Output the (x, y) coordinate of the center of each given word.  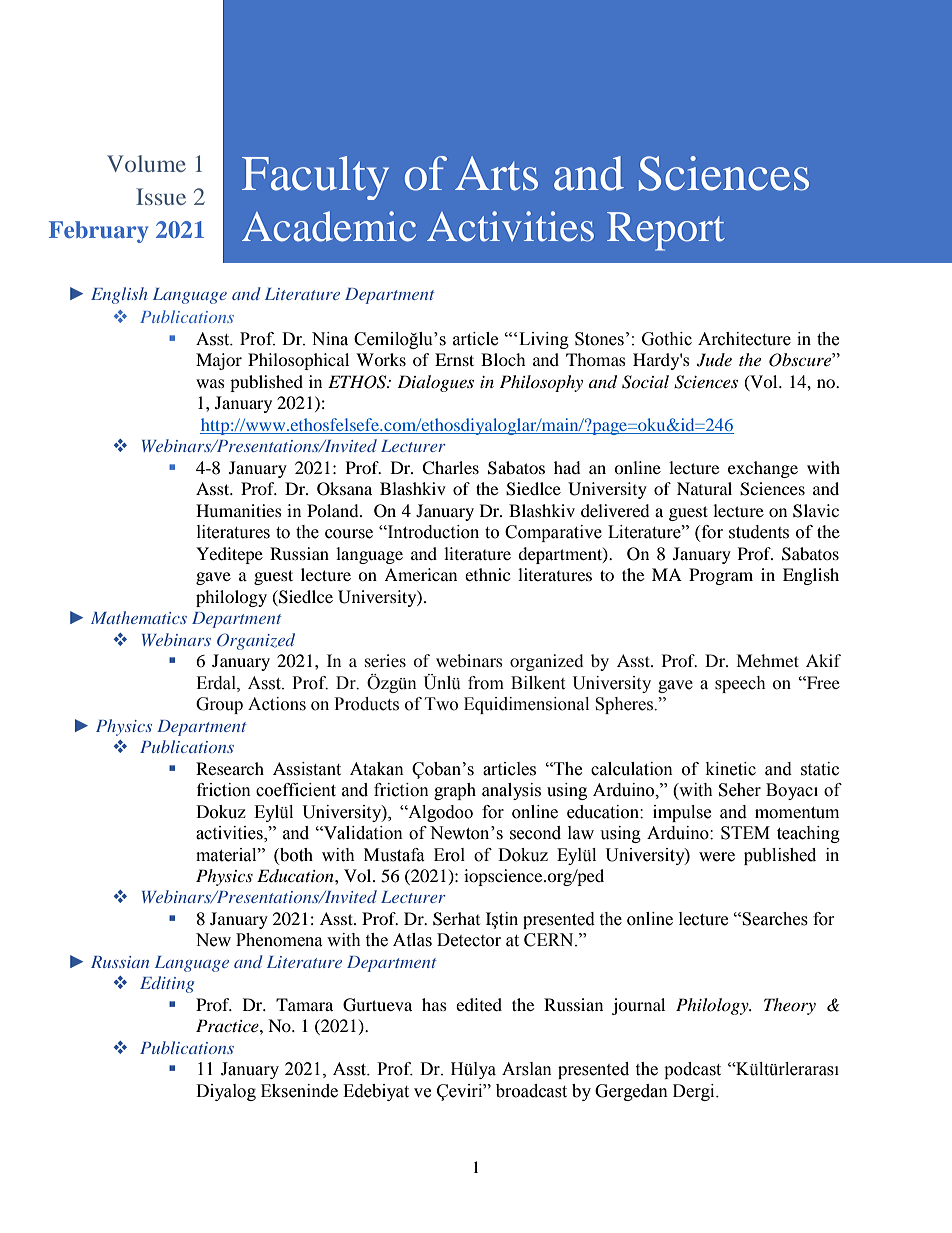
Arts (496, 173)
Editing (167, 984)
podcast (692, 1070)
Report (666, 231)
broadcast (531, 1091)
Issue (161, 196)
